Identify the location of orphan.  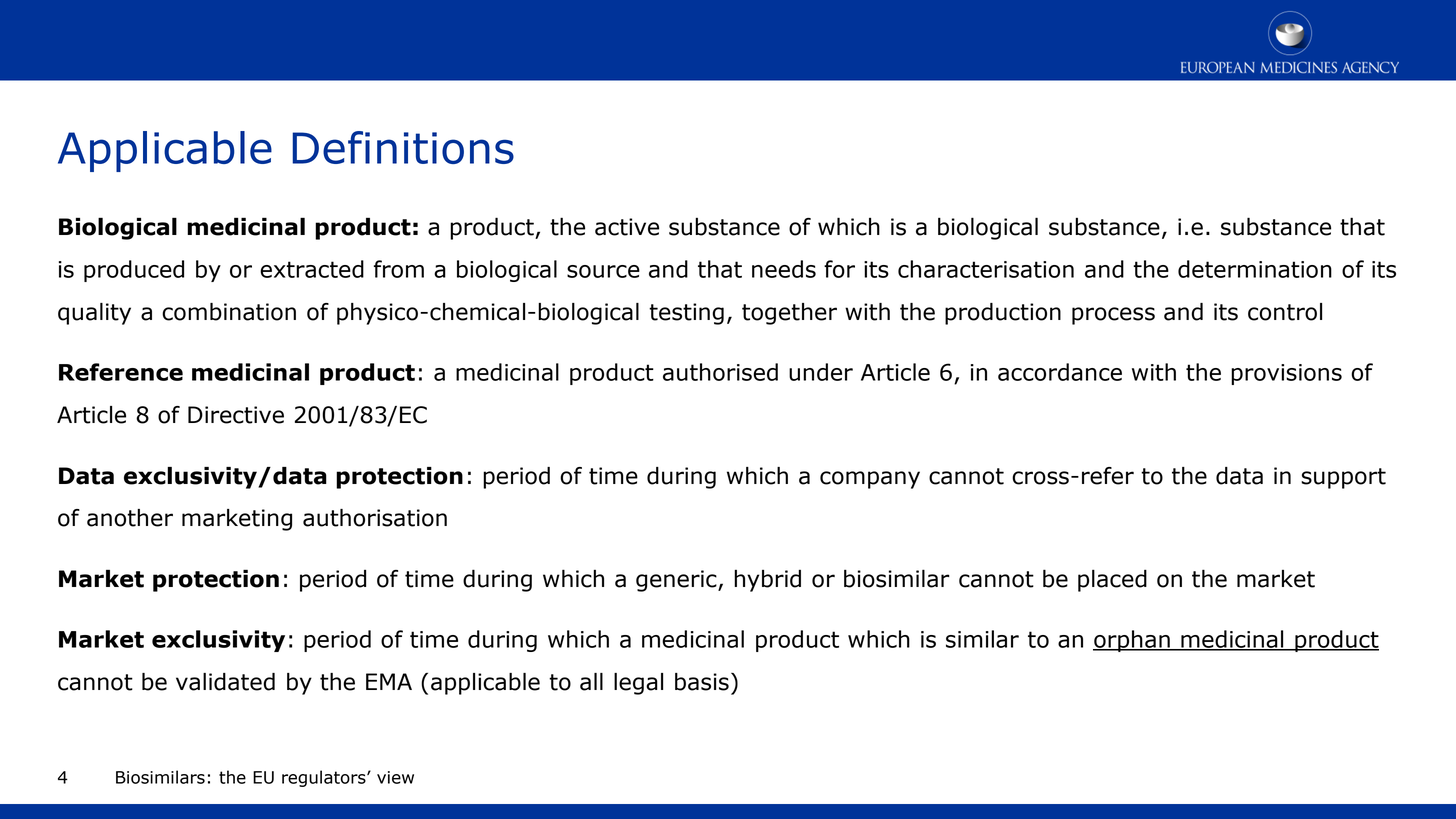
(1132, 641).
